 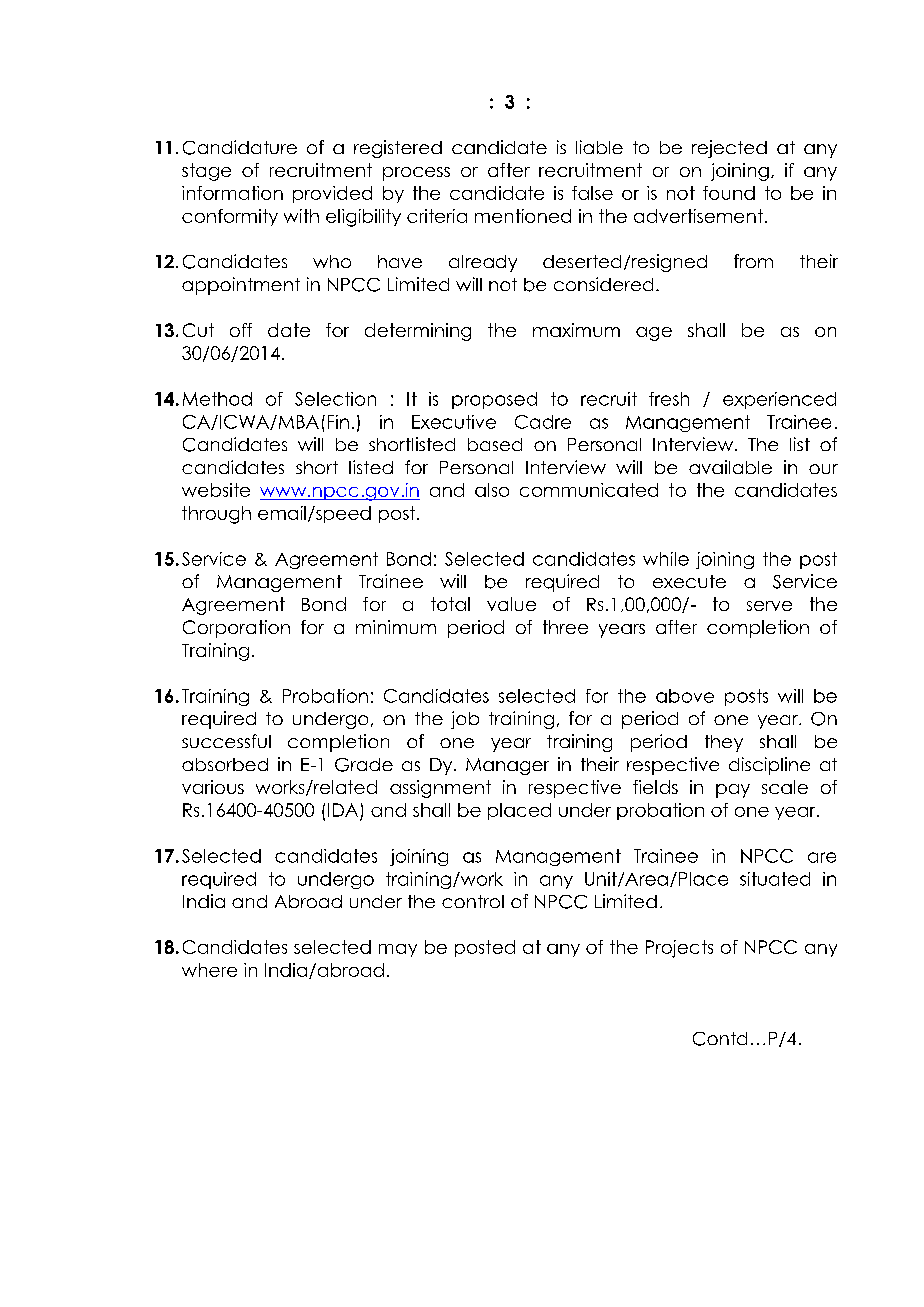 What do you see at coordinates (473, 901) in the screenshot?
I see `control` at bounding box center [473, 901].
